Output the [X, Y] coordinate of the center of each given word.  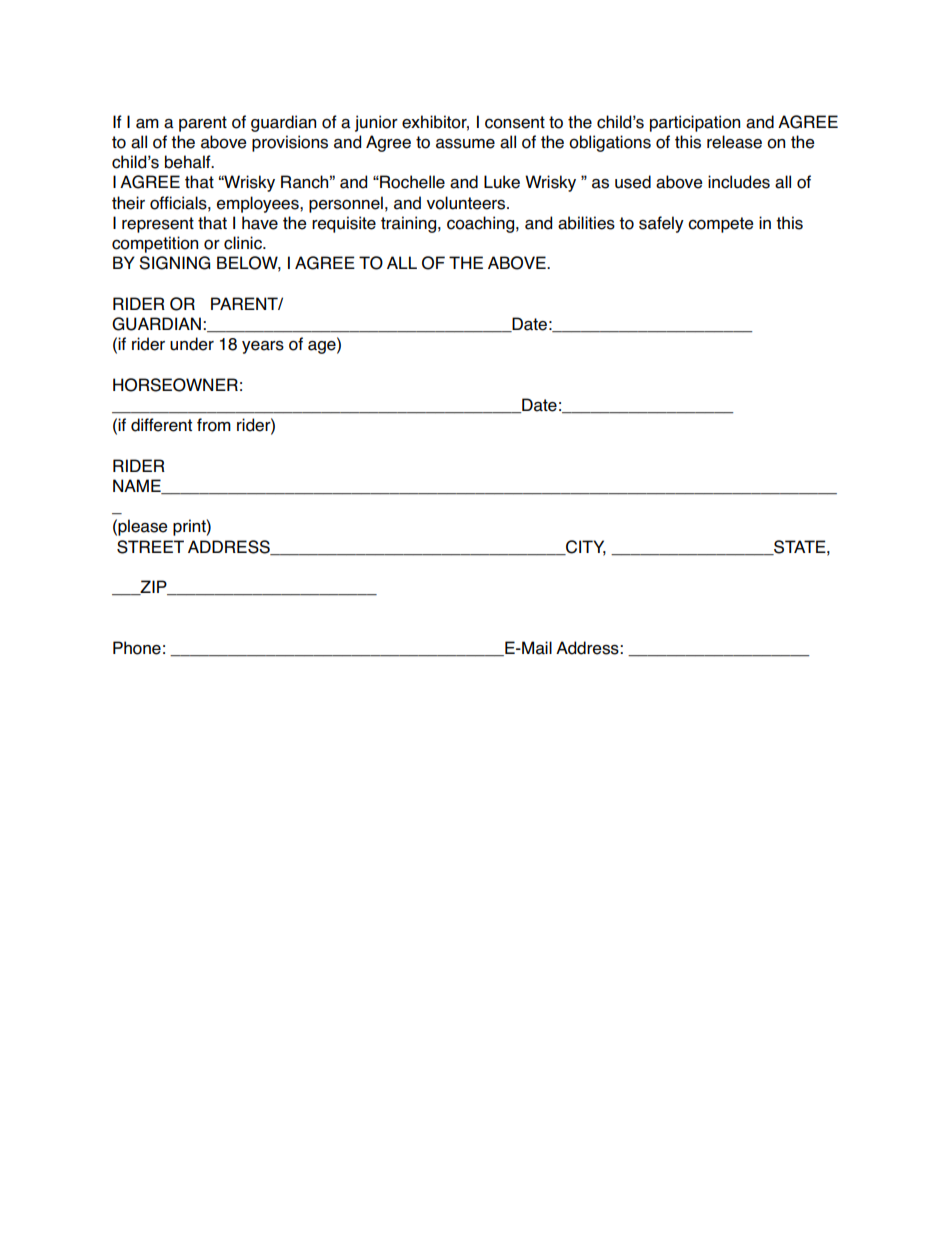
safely [661, 224]
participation [695, 123]
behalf [189, 162]
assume [465, 144]
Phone [137, 648]
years [263, 347]
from [214, 425]
